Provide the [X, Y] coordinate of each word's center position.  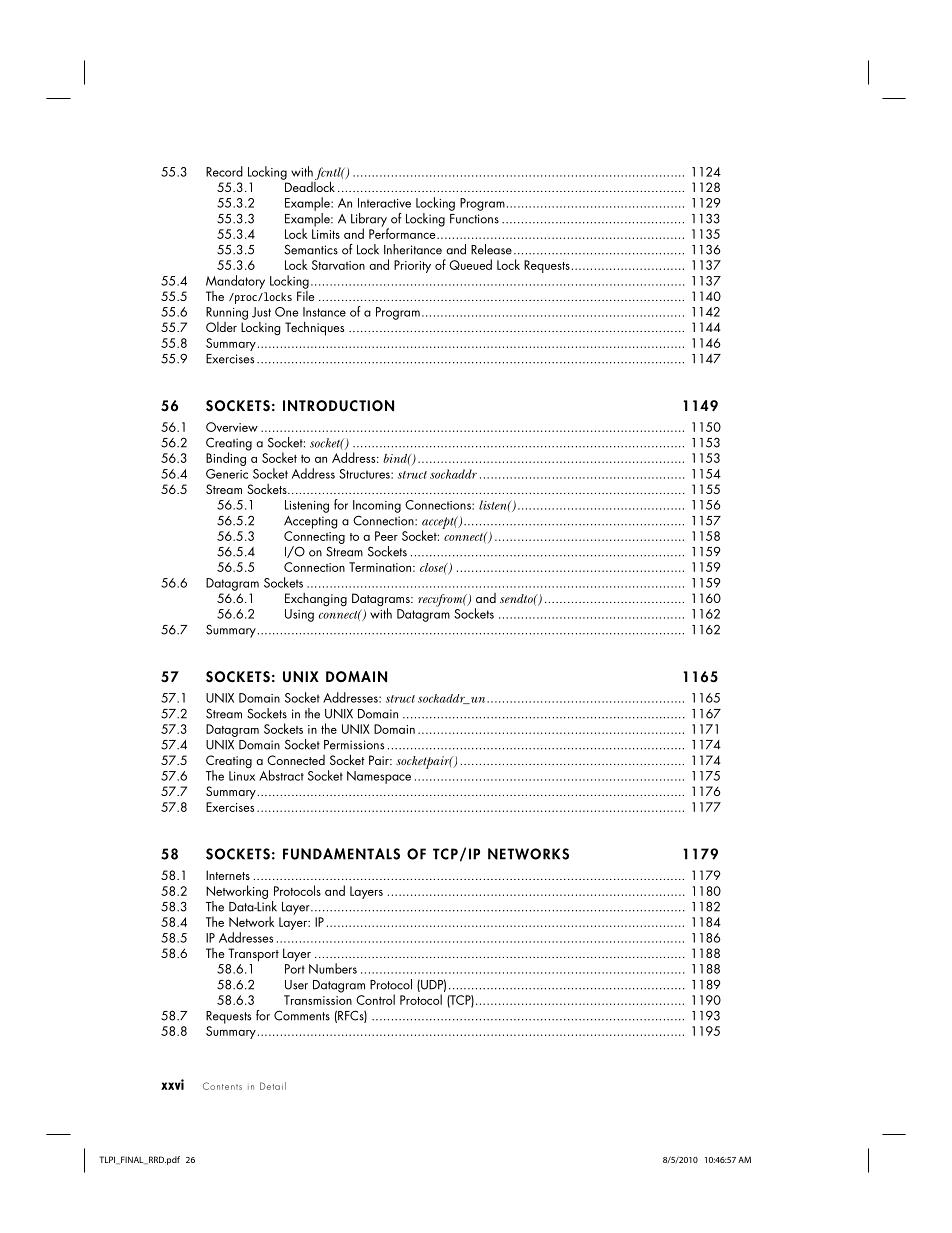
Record [224, 171]
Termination [380, 567]
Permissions [354, 745]
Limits [326, 234]
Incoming [377, 506]
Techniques [314, 328]
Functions [474, 219]
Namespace [379, 777]
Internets [228, 875]
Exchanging [316, 600]
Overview [232, 427]
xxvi [172, 1084]
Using [299, 615]
